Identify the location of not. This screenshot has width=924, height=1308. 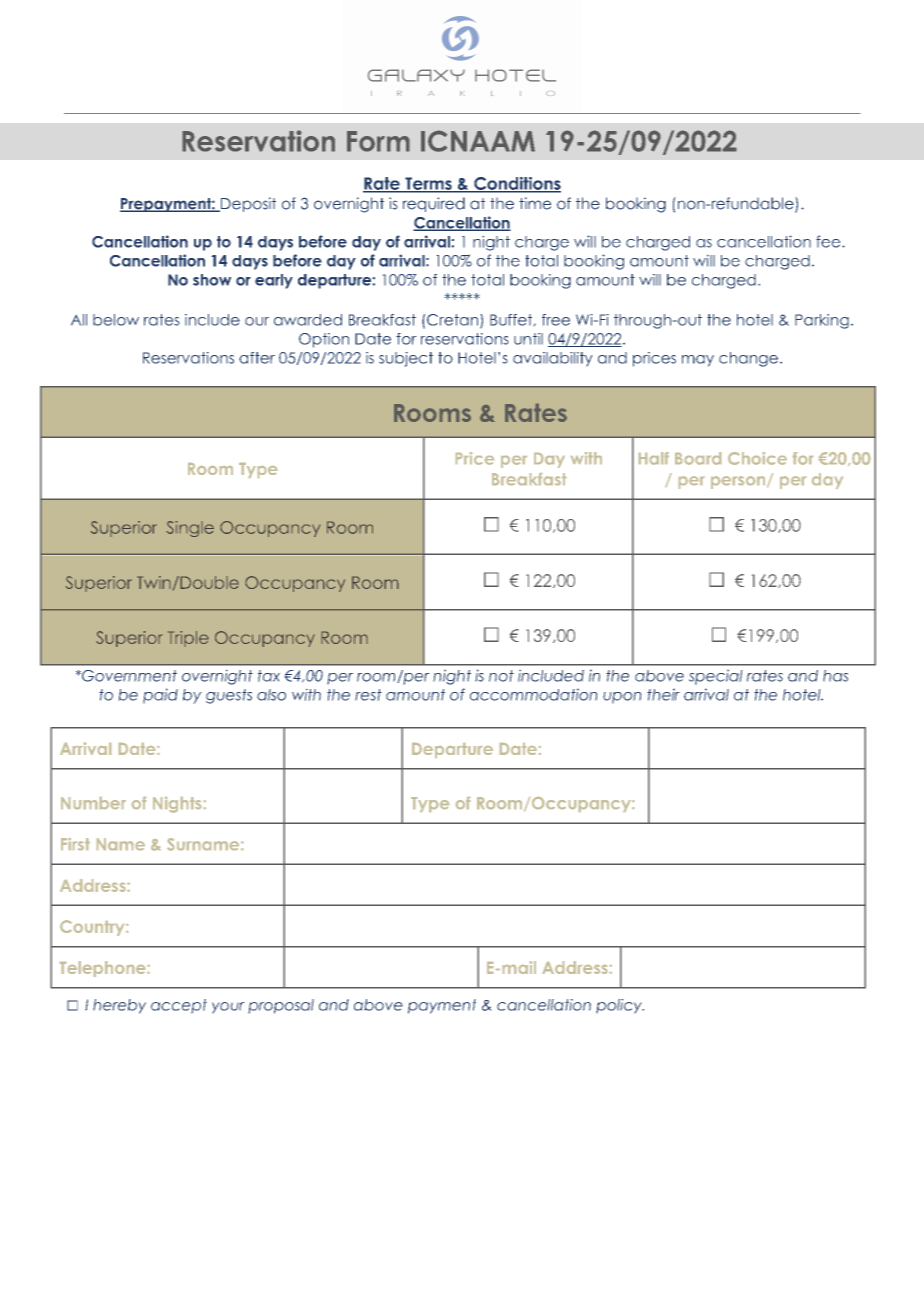
(501, 676).
